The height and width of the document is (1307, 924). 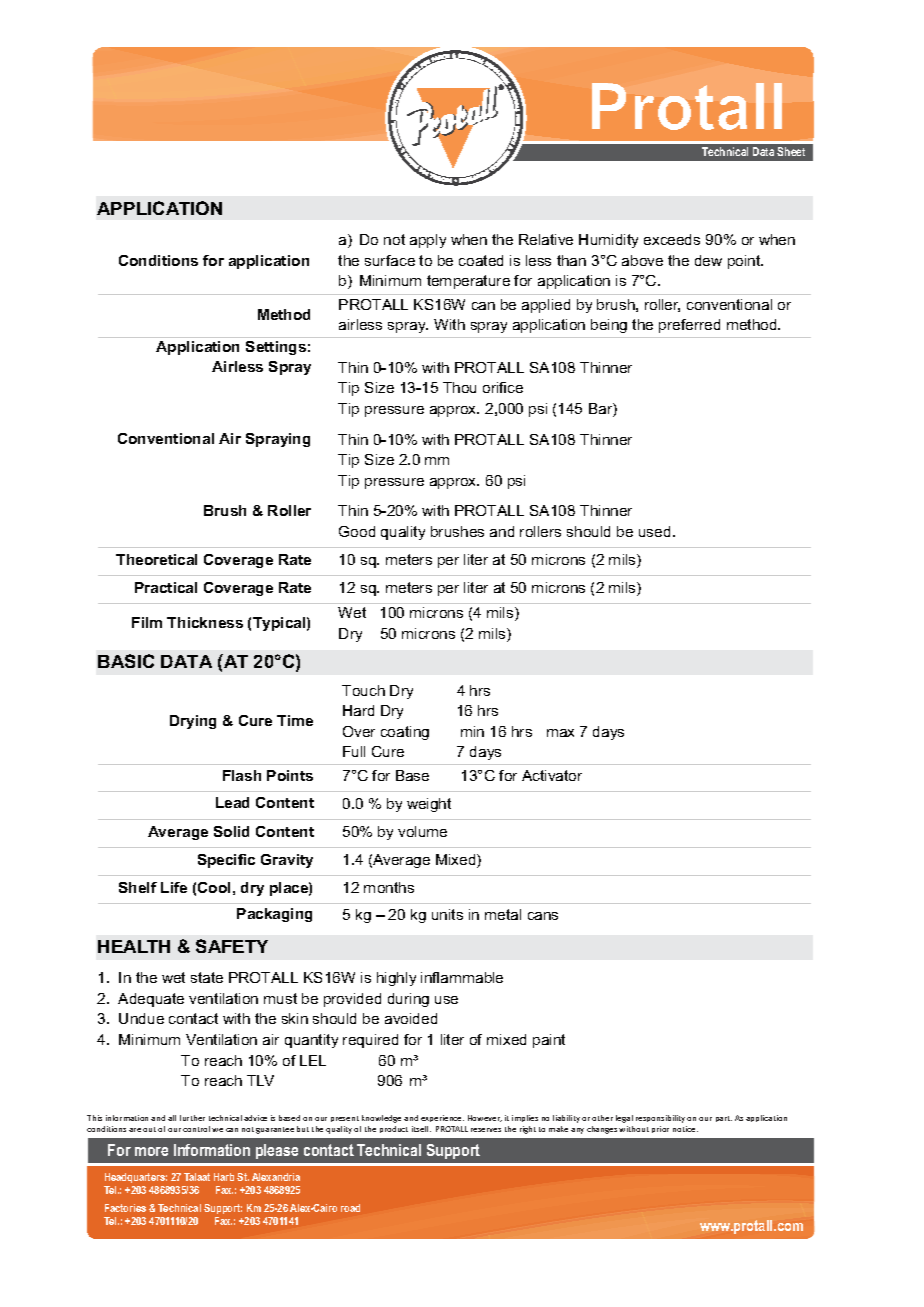 What do you see at coordinates (428, 241) in the document?
I see `apply` at bounding box center [428, 241].
